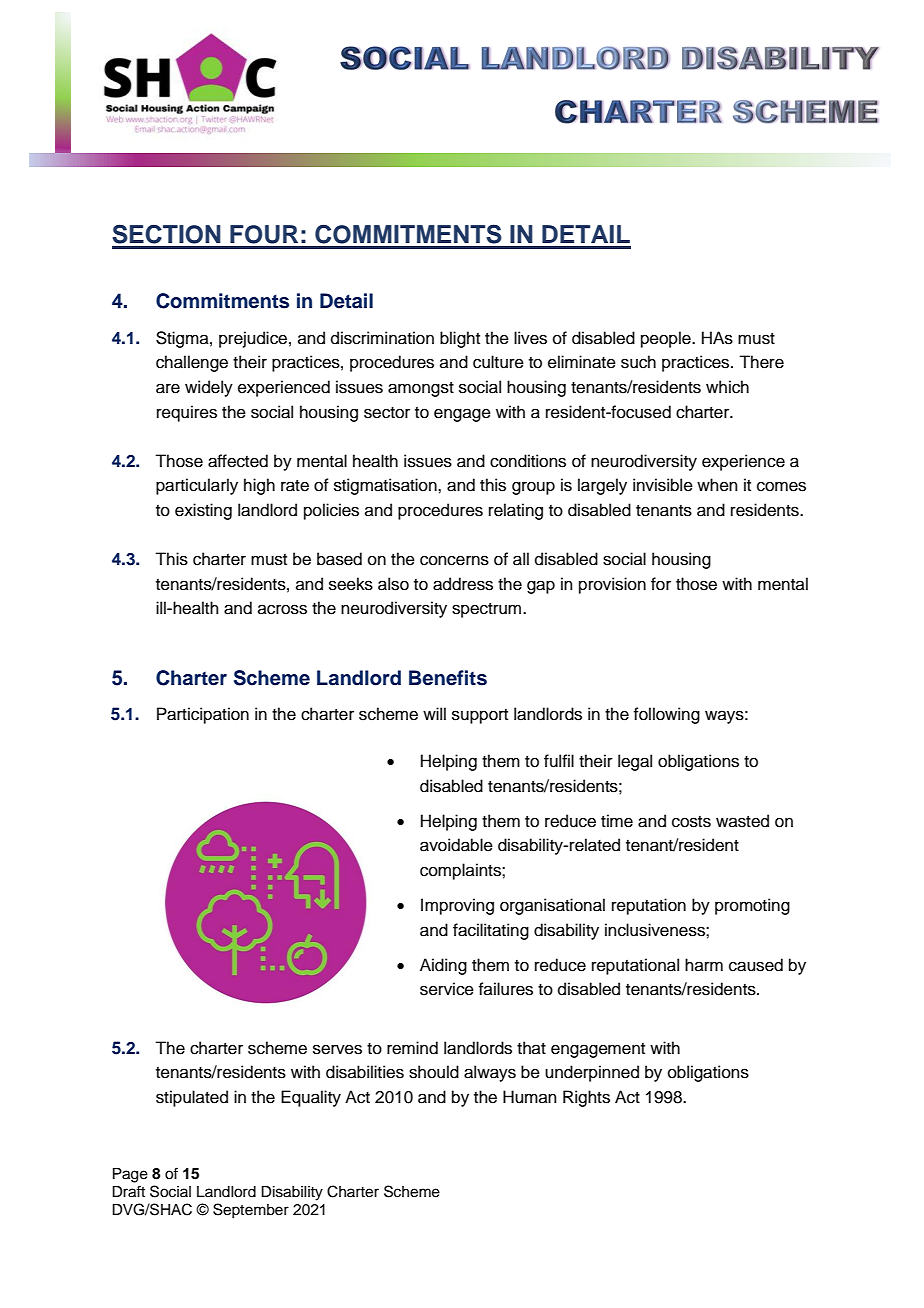  What do you see at coordinates (635, 762) in the image?
I see `legal` at bounding box center [635, 762].
